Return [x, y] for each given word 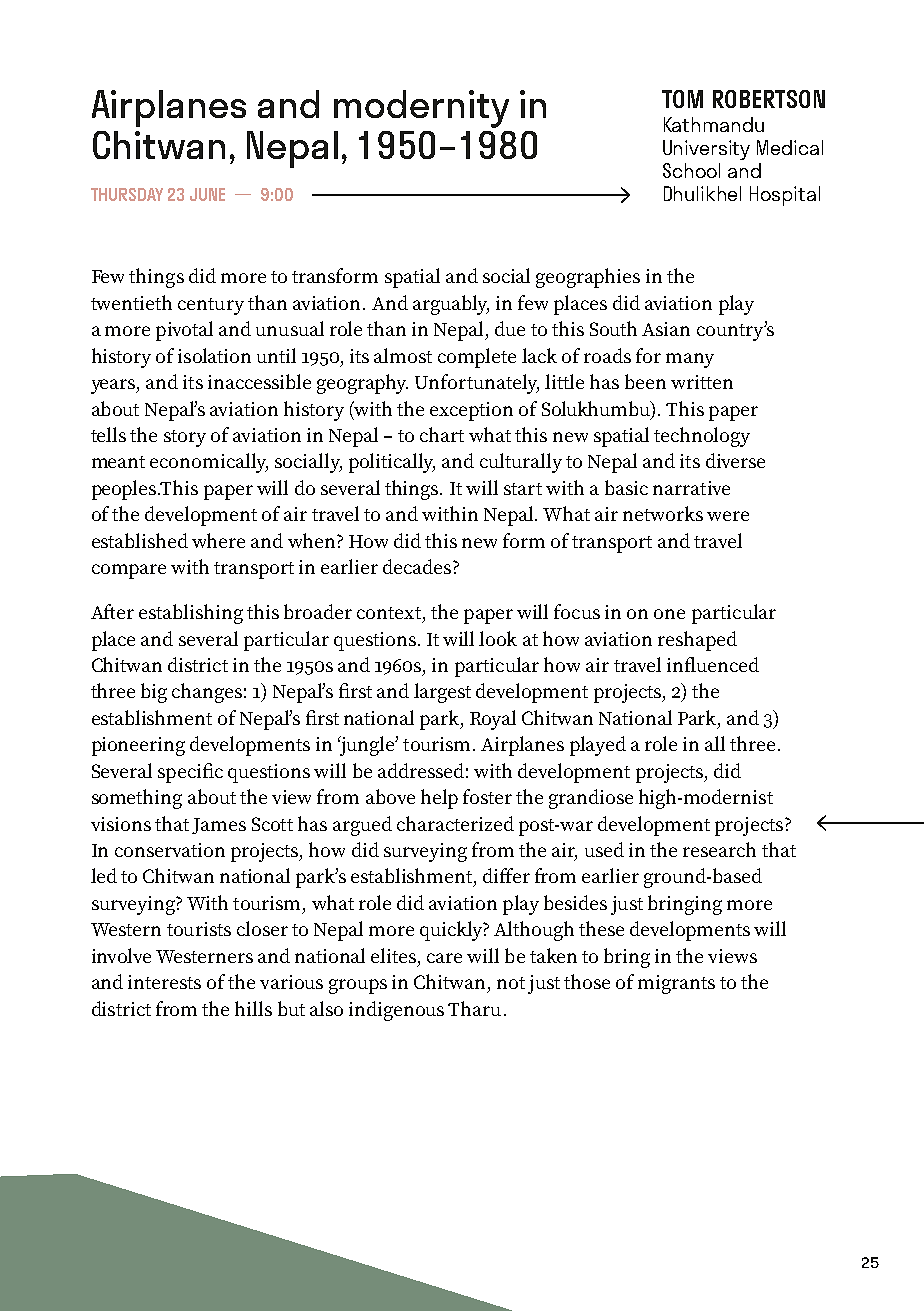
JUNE [207, 194]
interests [164, 982]
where [218, 540]
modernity [421, 109]
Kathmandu [714, 124]
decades [418, 566]
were [728, 516]
